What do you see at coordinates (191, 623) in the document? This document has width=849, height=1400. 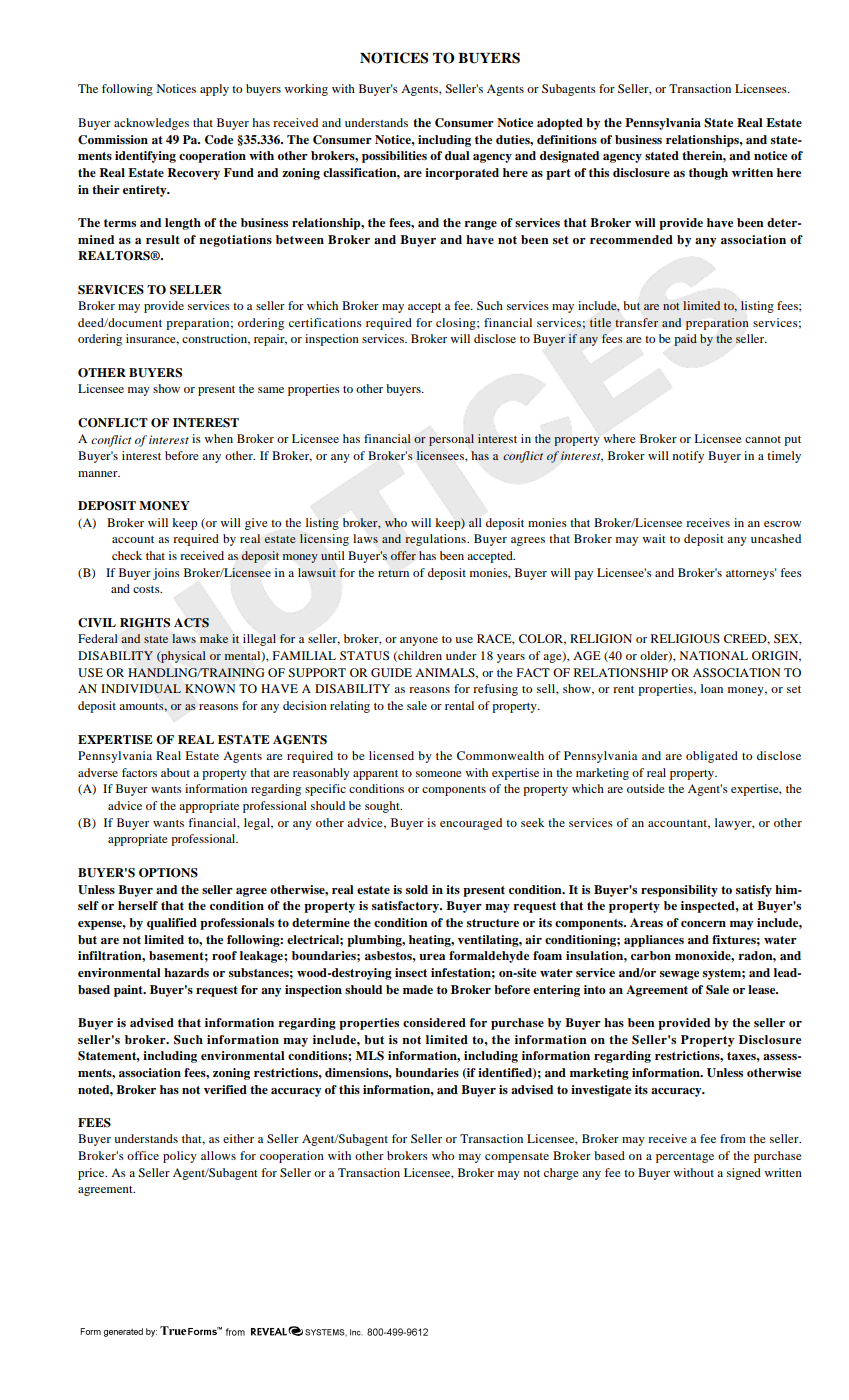 I see `ACTS` at bounding box center [191, 623].
